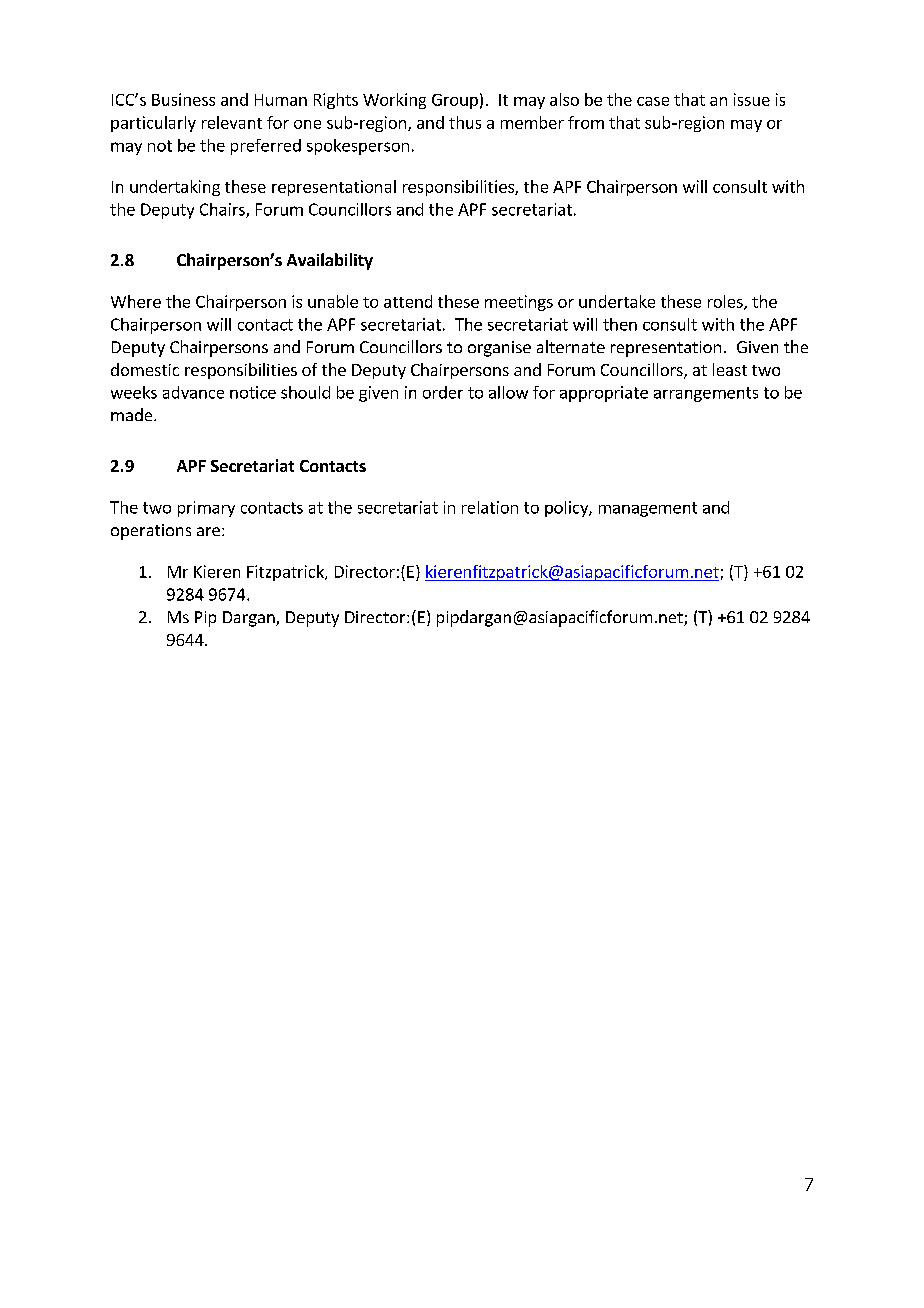 The image size is (924, 1308). Describe the element at coordinates (653, 101) in the page. I see `case` at that location.
